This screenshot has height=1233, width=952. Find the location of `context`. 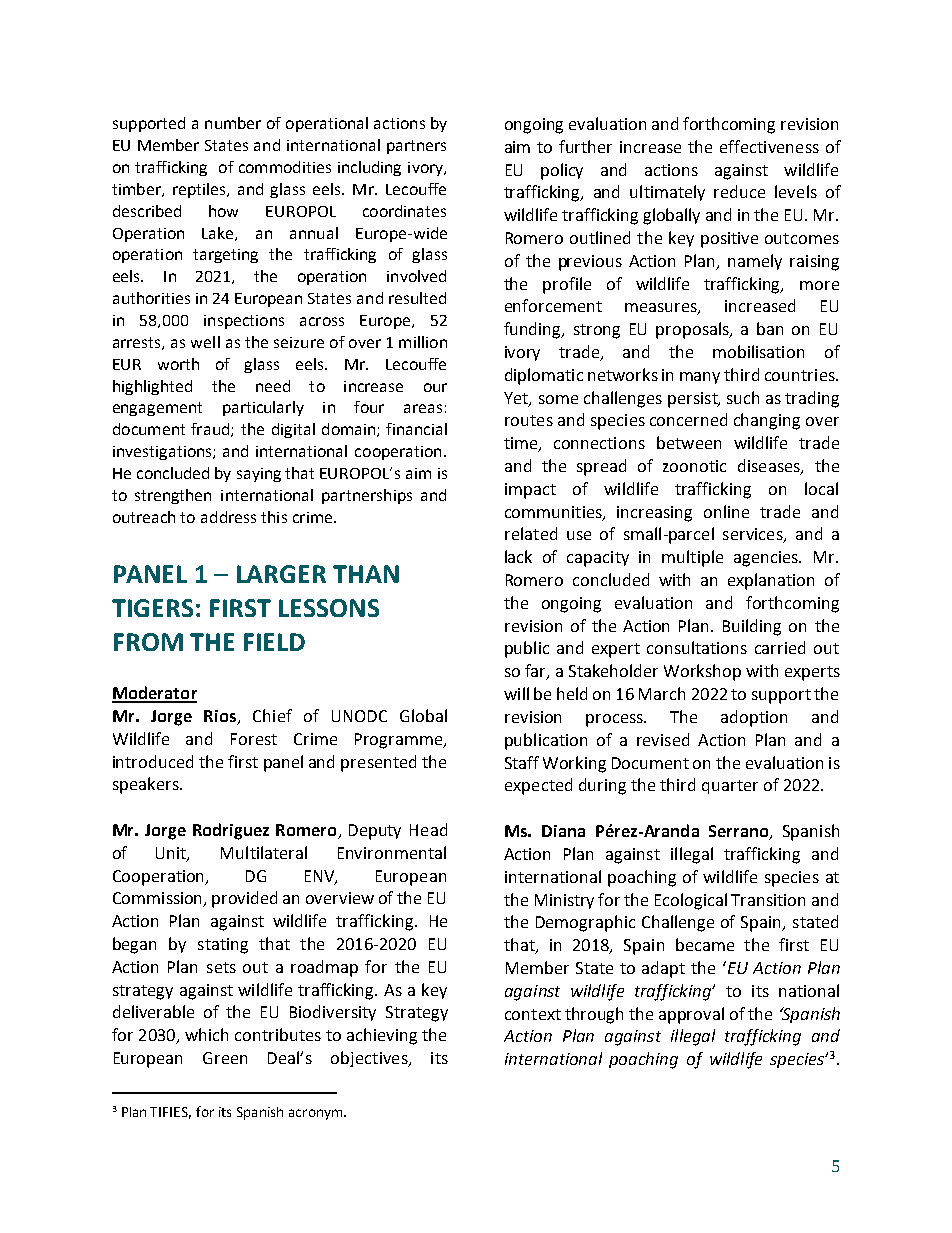

context is located at coordinates (533, 1014).
